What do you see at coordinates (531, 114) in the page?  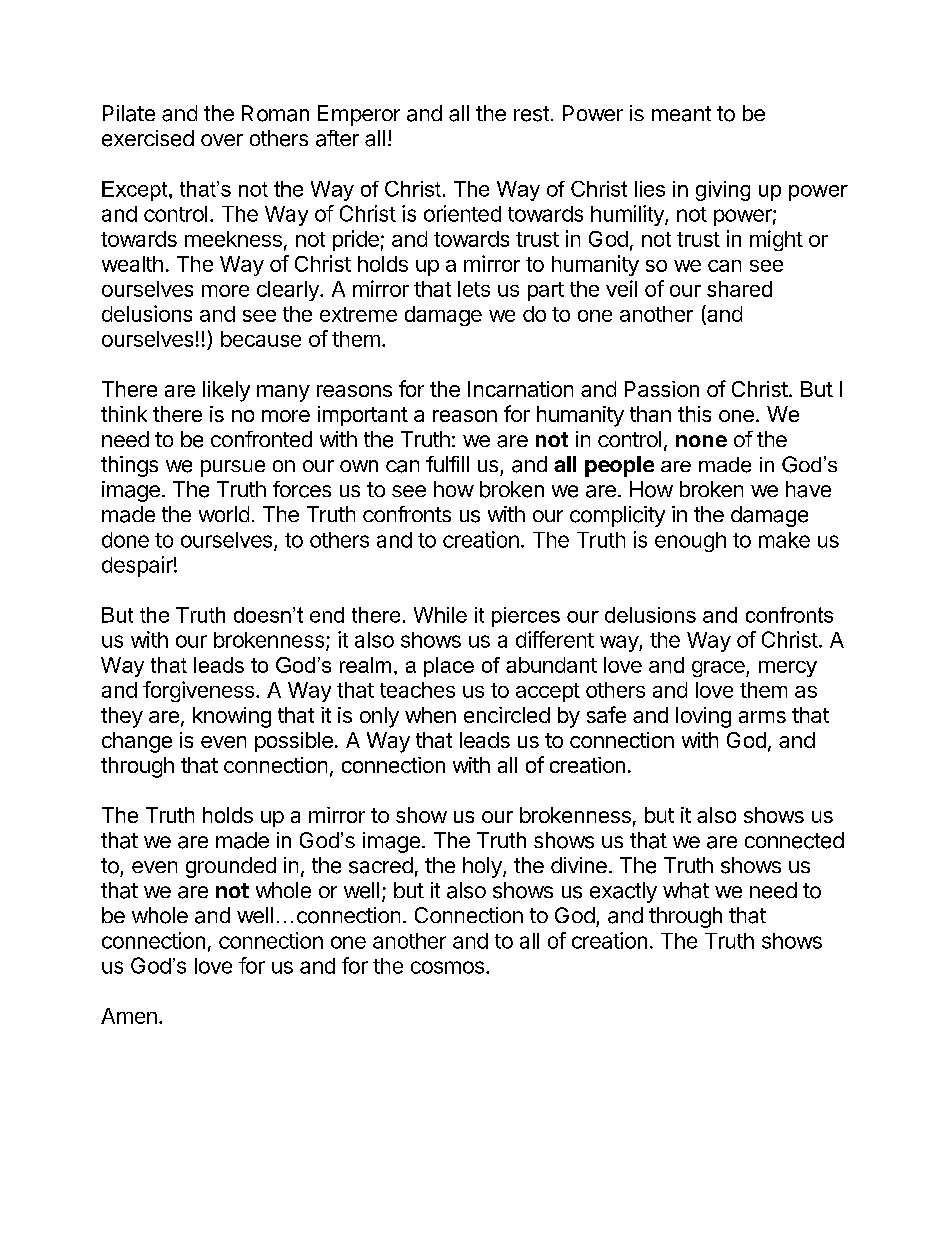 I see `rest` at bounding box center [531, 114].
